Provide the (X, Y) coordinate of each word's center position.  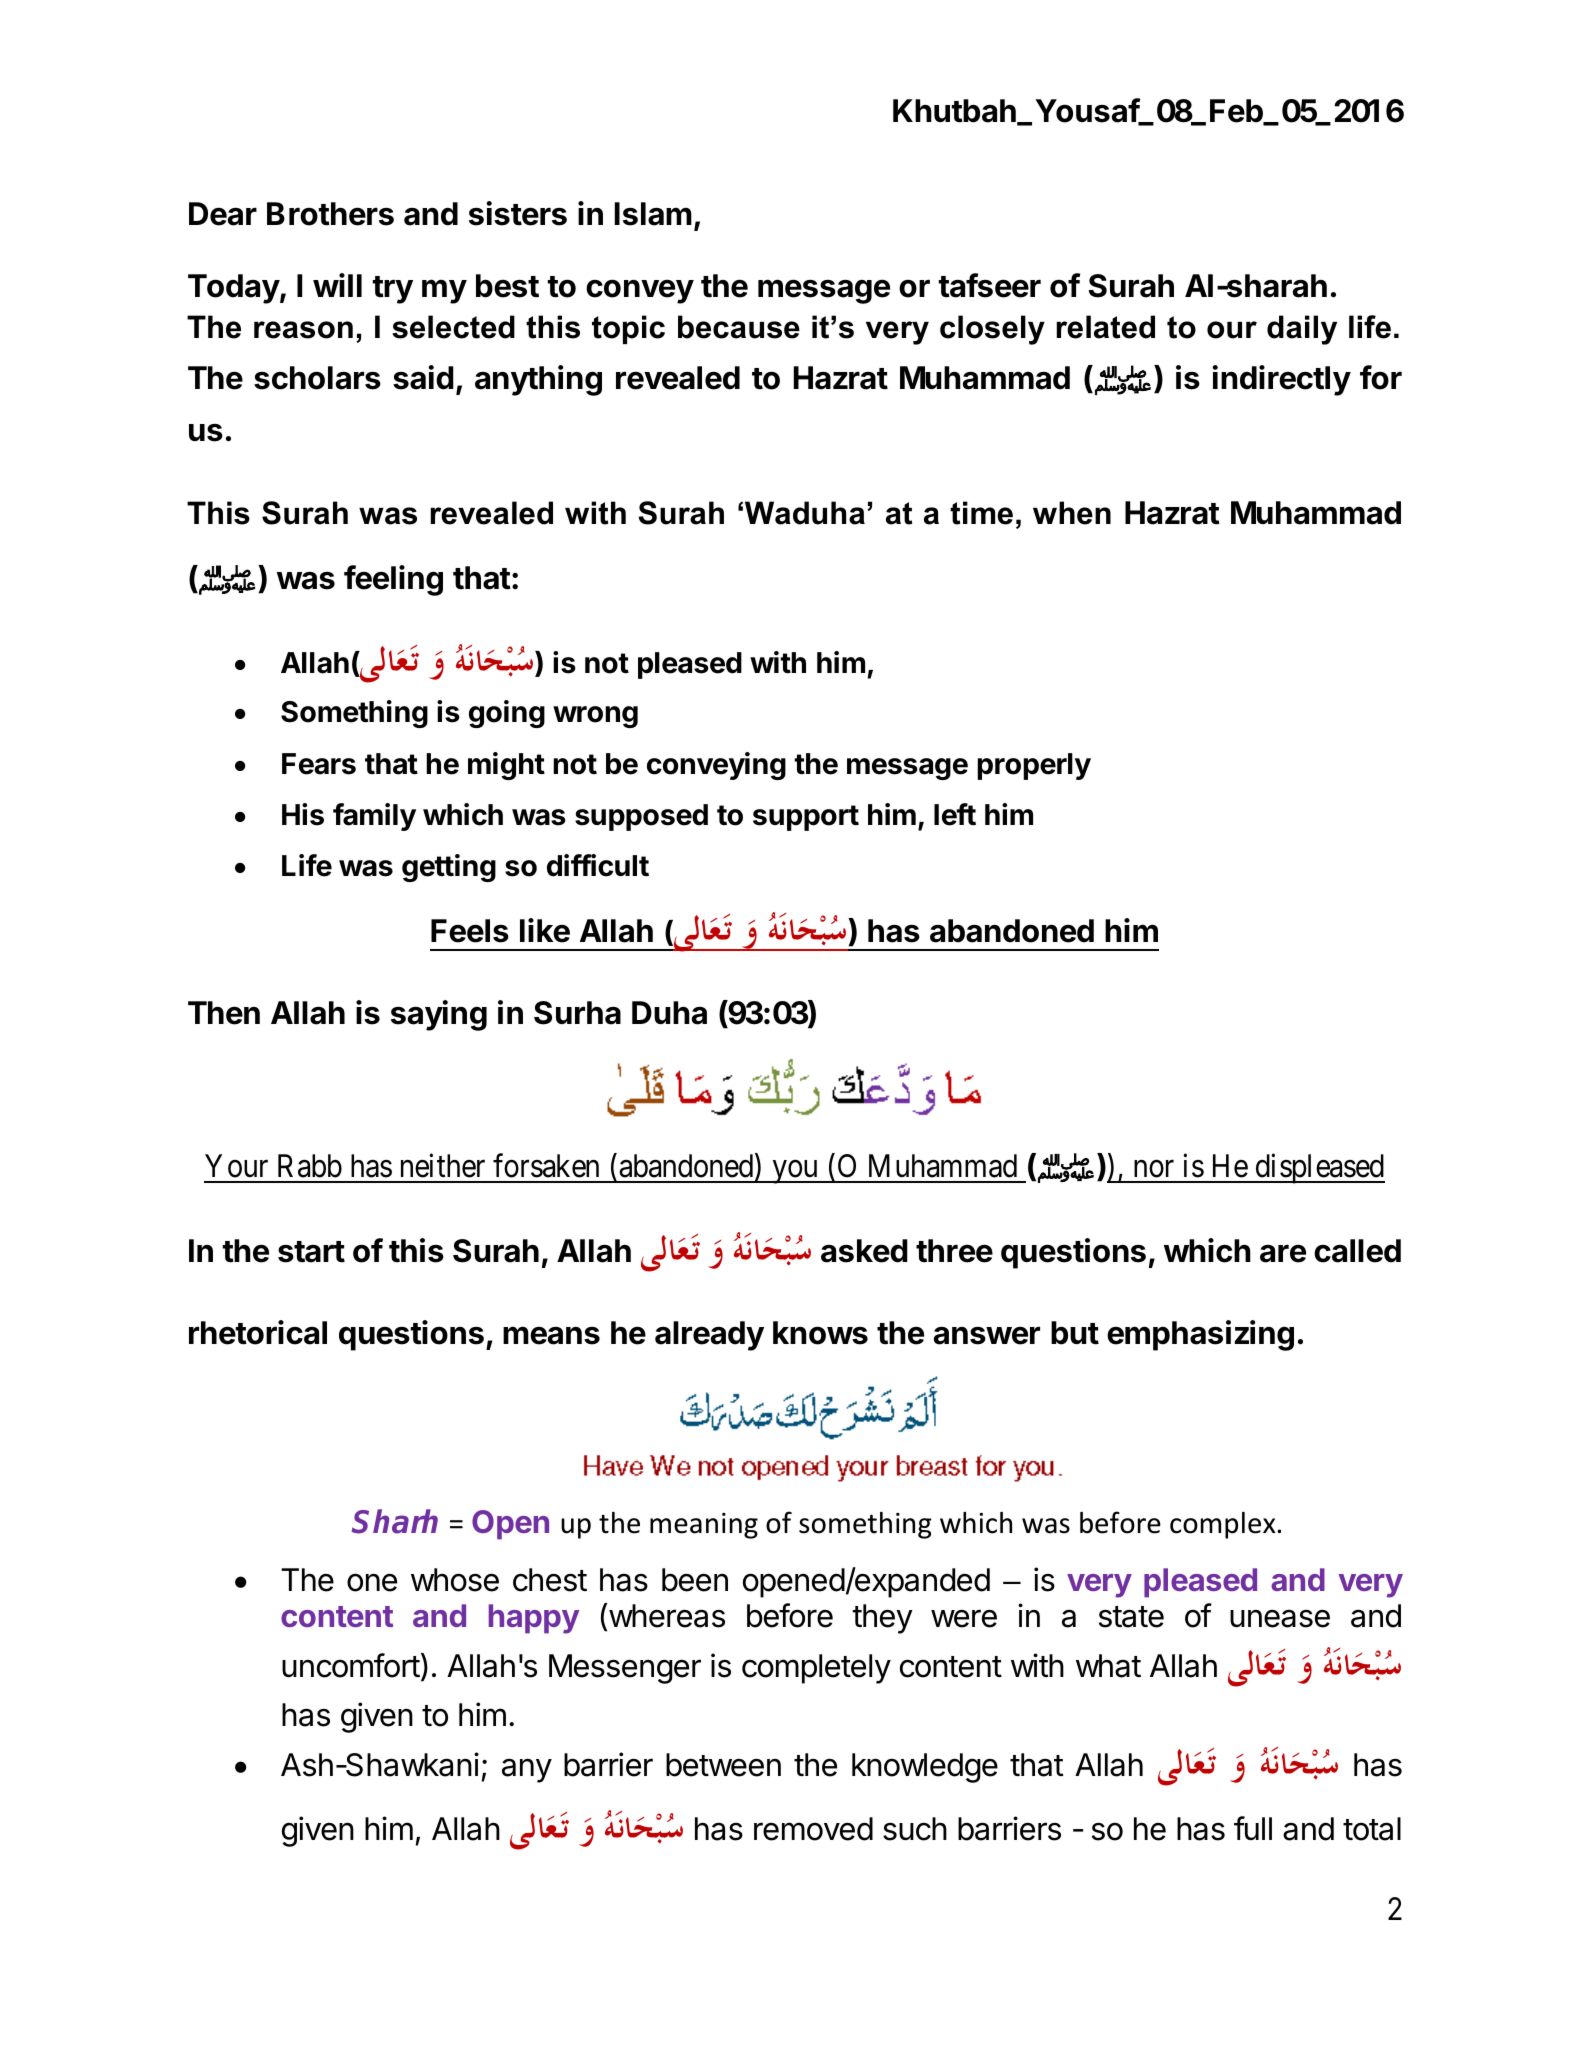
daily (1302, 330)
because (739, 327)
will (337, 285)
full (1253, 1828)
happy (534, 1619)
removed (813, 1829)
